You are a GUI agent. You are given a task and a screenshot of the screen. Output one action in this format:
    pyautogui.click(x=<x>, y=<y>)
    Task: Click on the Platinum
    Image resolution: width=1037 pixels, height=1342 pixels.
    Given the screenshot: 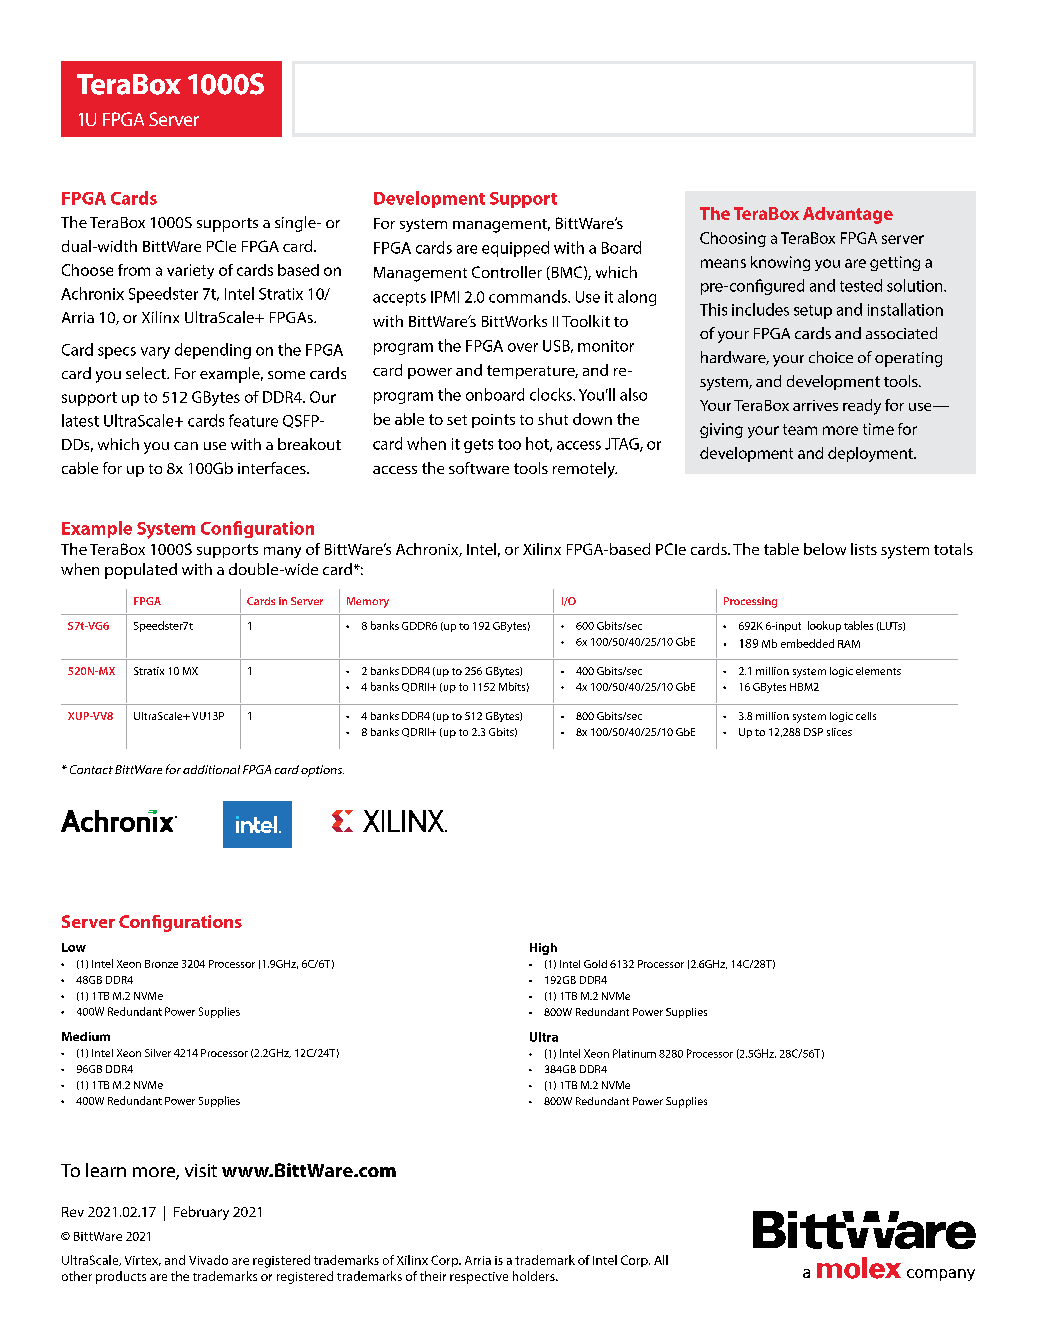 What is the action you would take?
    pyautogui.click(x=634, y=1053)
